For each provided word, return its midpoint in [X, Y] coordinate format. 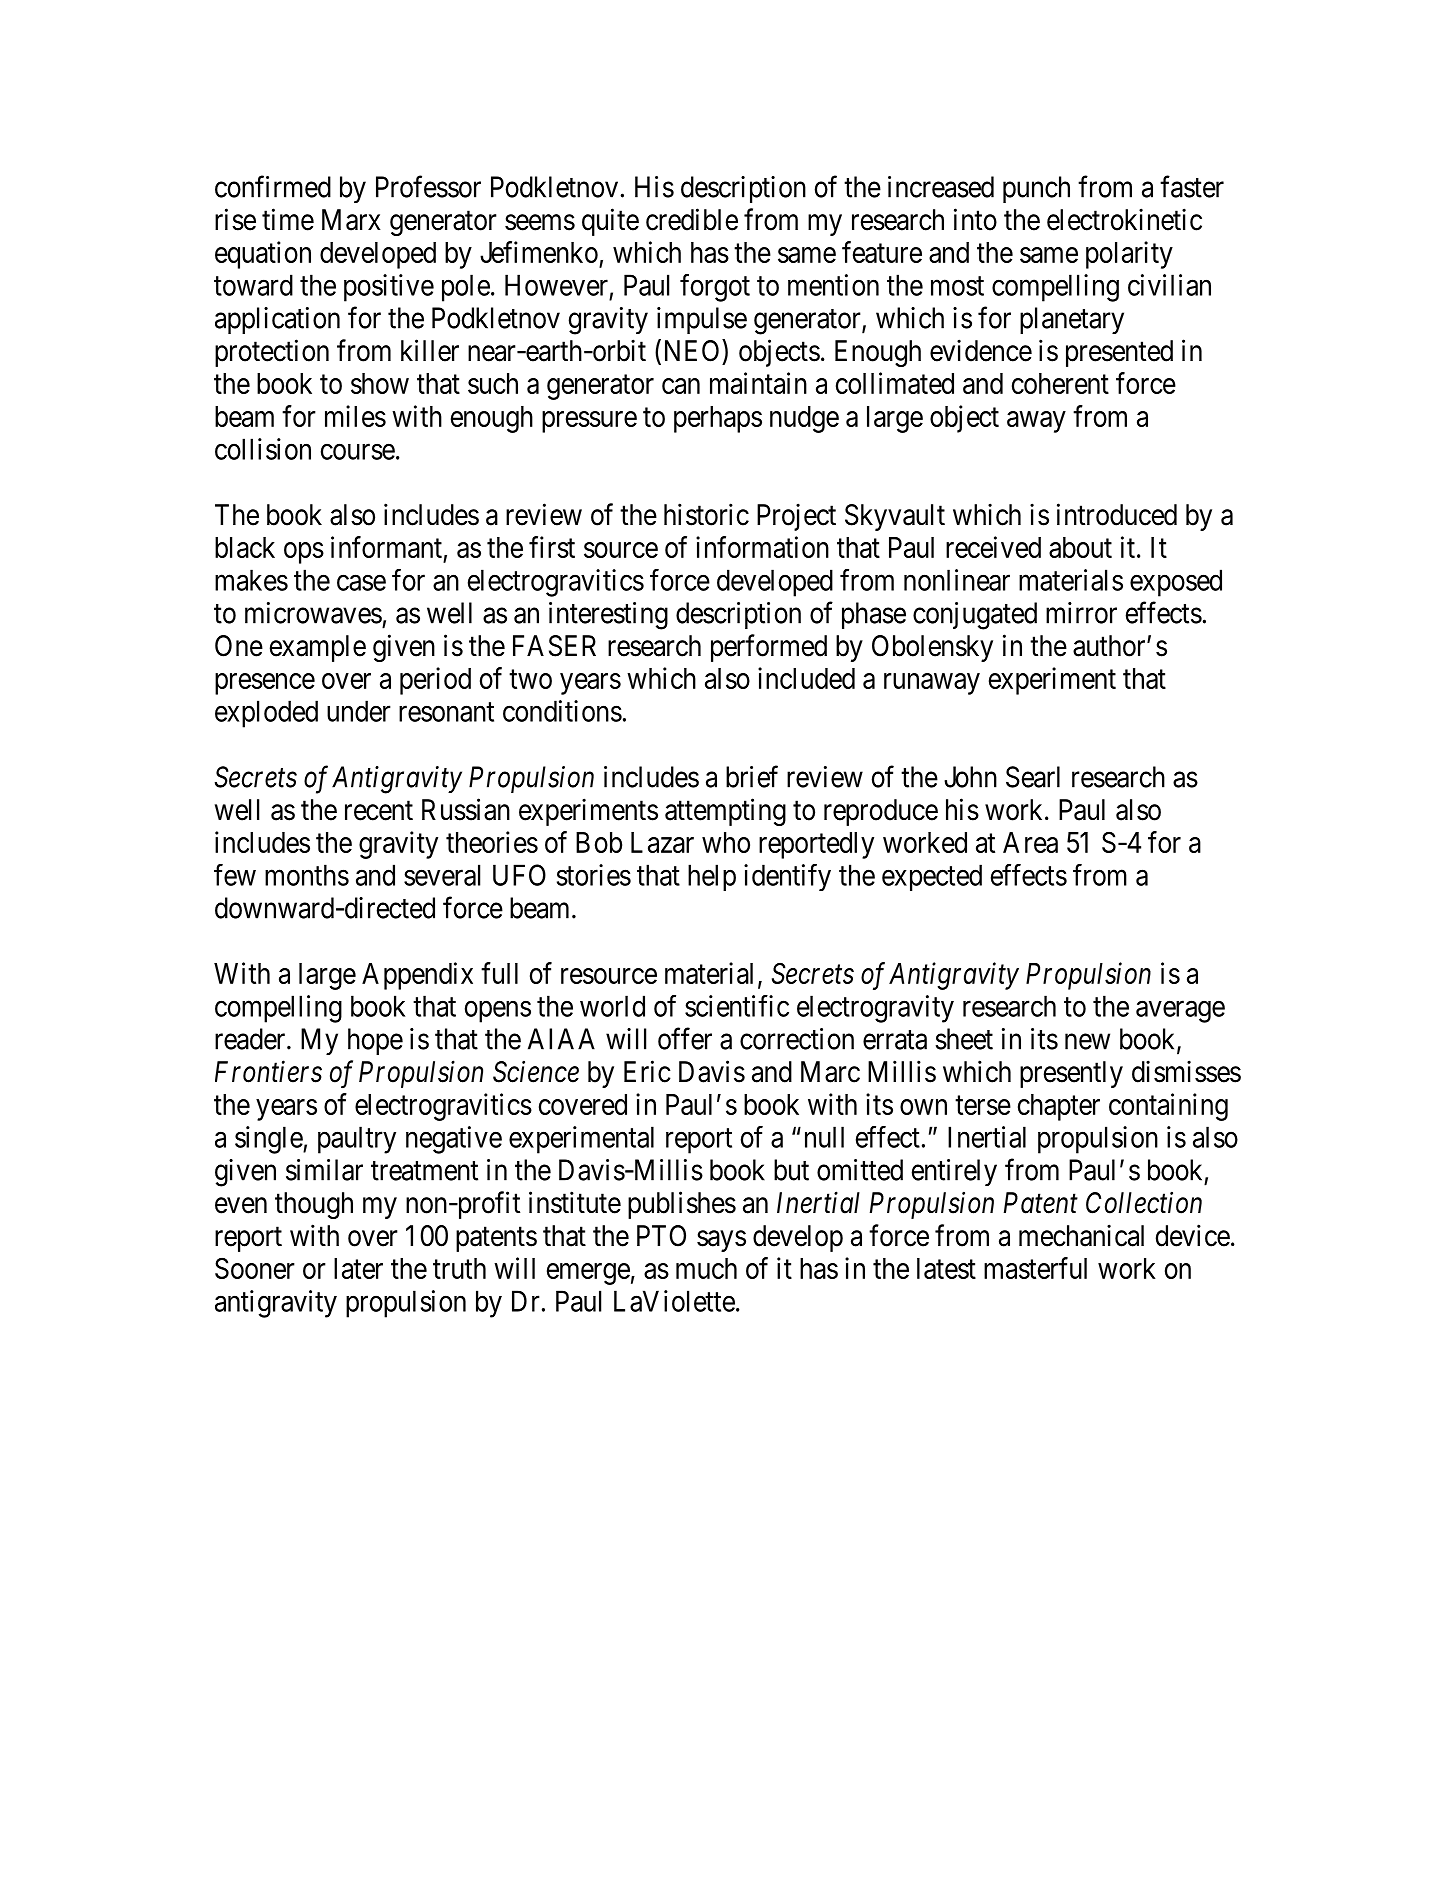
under [359, 711]
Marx [351, 220]
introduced [1117, 514]
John [970, 777]
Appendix [417, 976]
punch [1036, 189]
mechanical [1081, 1235]
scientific [737, 1006]
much [706, 1268]
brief [752, 776]
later [358, 1268]
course [358, 452]
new [1087, 1042]
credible [692, 219]
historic [706, 514]
